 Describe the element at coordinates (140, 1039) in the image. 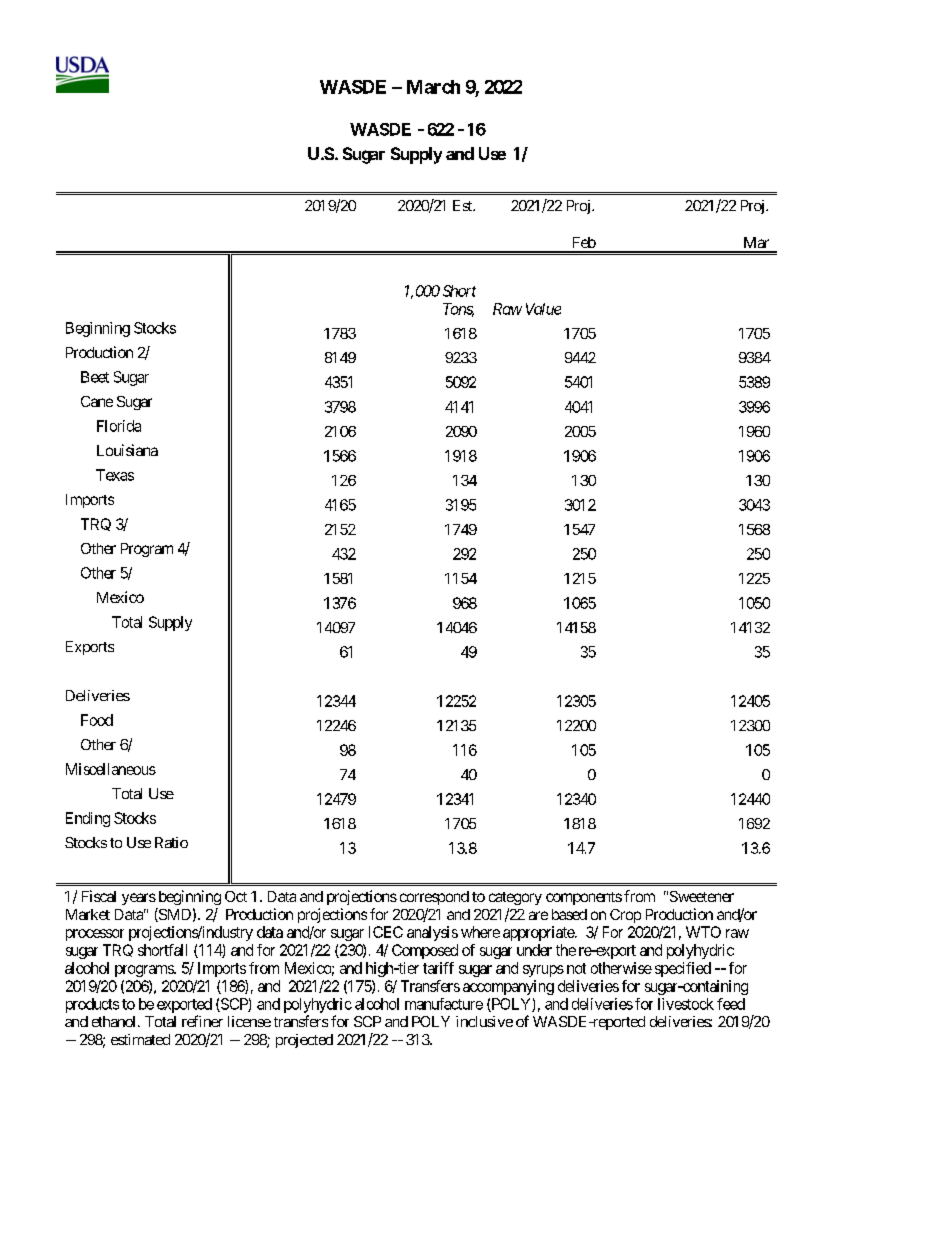

I see `estimated` at that location.
